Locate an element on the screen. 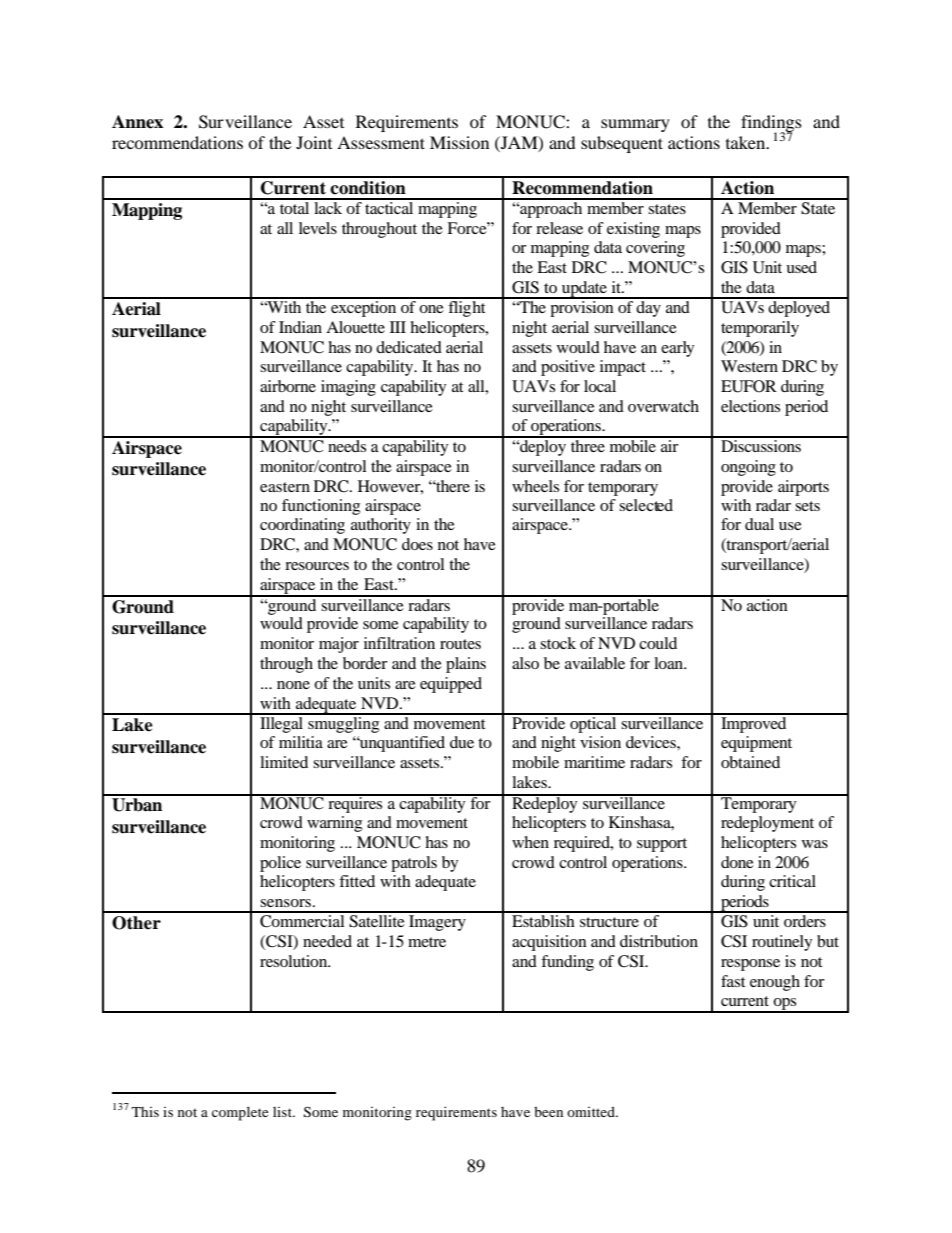 The width and height of the screenshot is (952, 1233). ops is located at coordinates (785, 1005).
